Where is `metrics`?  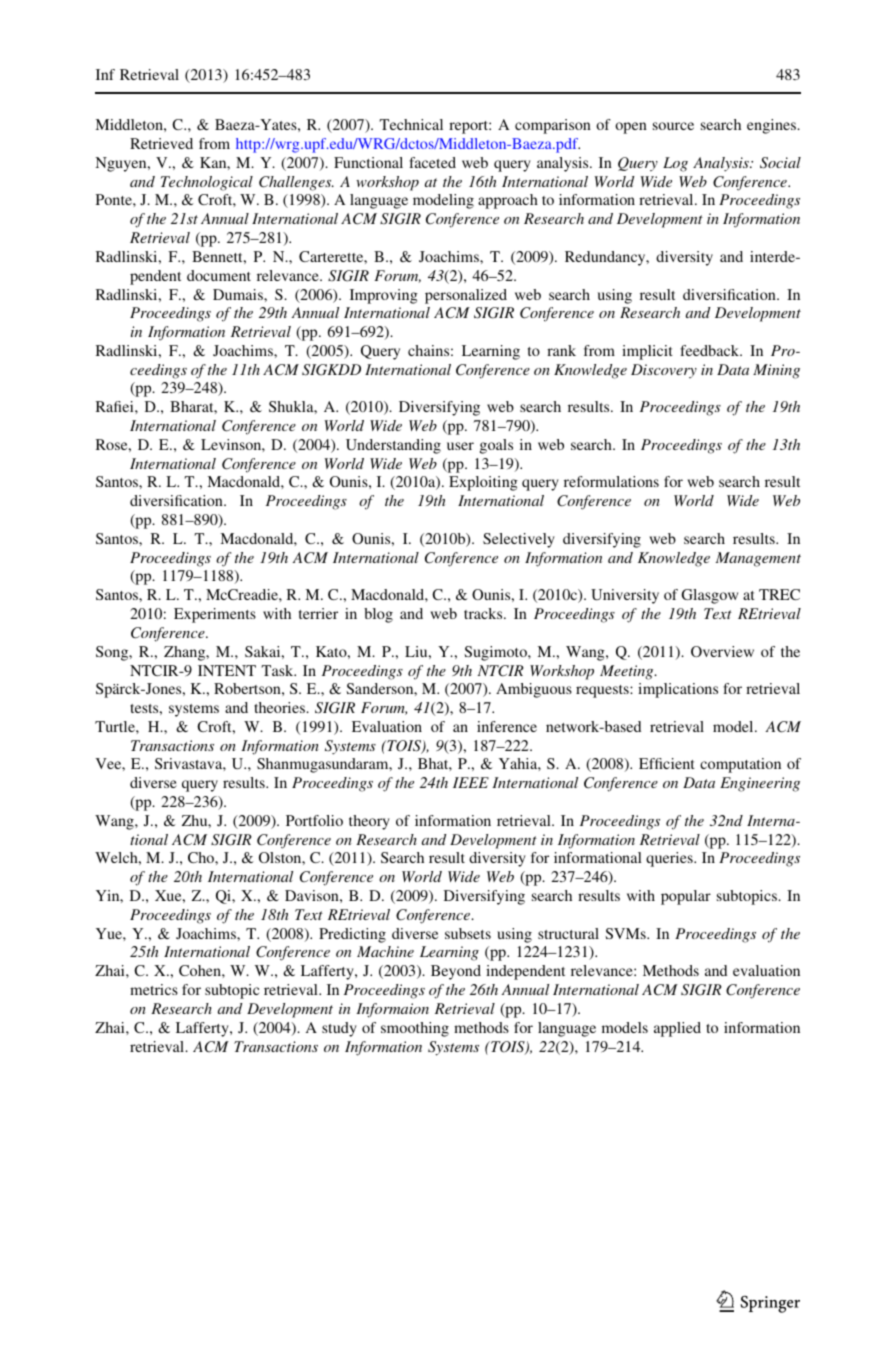 metrics is located at coordinates (154, 989).
